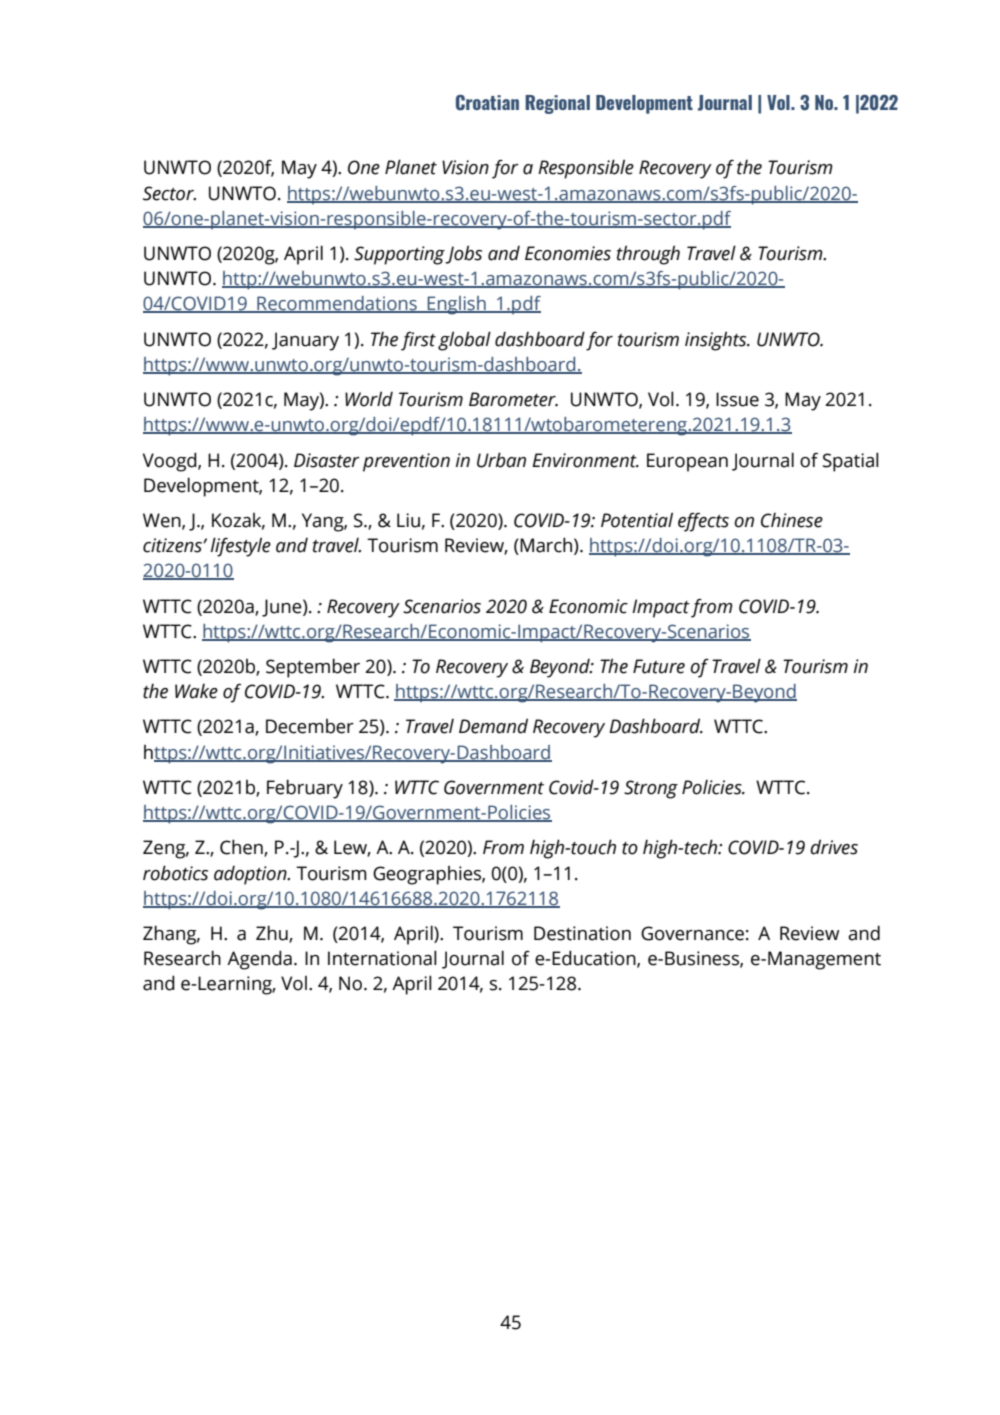 This document has height=1415, width=1000. Describe the element at coordinates (487, 103) in the document. I see `Croatian` at that location.
